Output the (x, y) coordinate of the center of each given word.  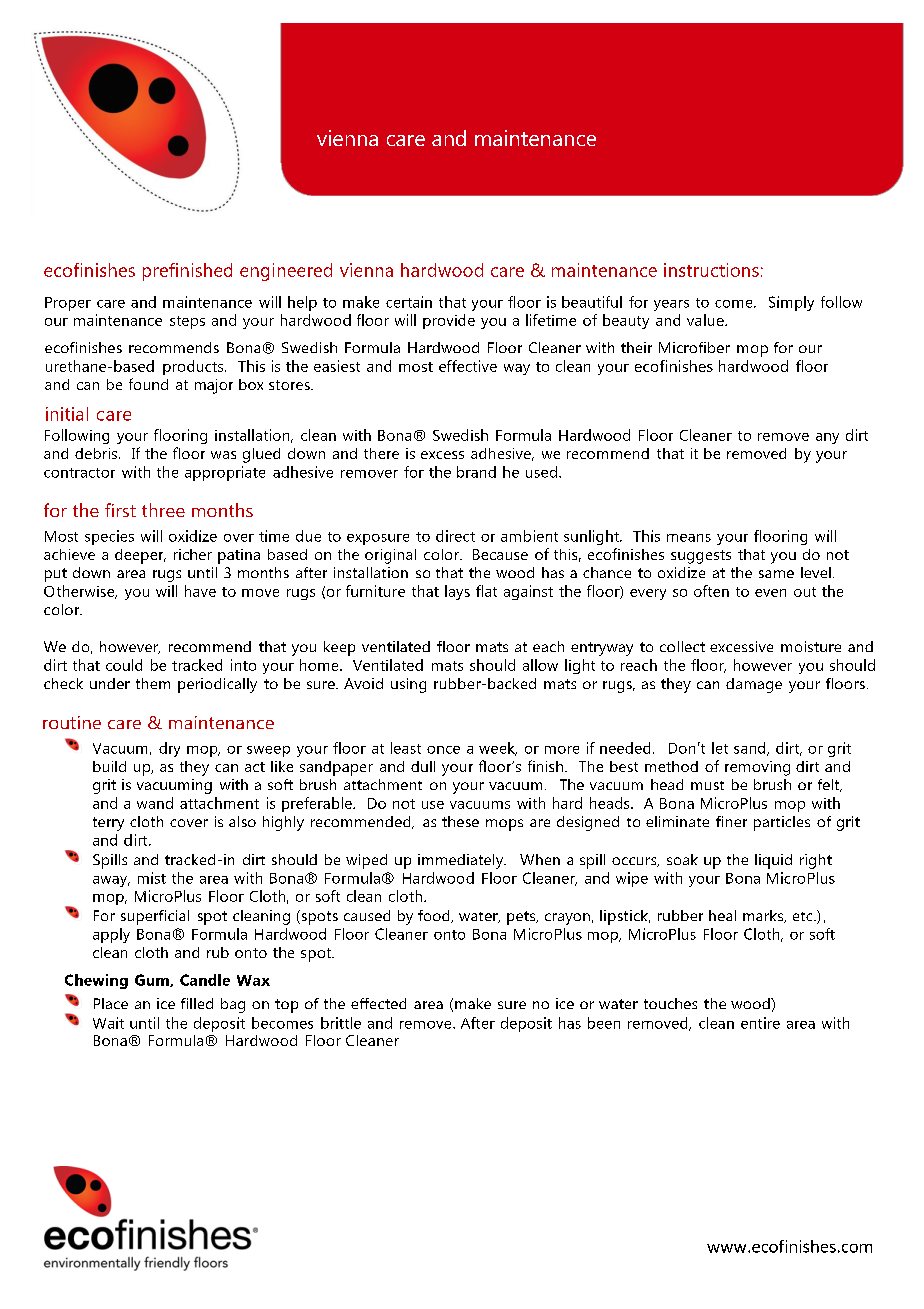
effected (378, 1003)
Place (111, 1003)
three (163, 510)
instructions (711, 270)
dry (169, 749)
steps (187, 322)
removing (757, 768)
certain (409, 302)
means (689, 538)
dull (423, 766)
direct (455, 536)
